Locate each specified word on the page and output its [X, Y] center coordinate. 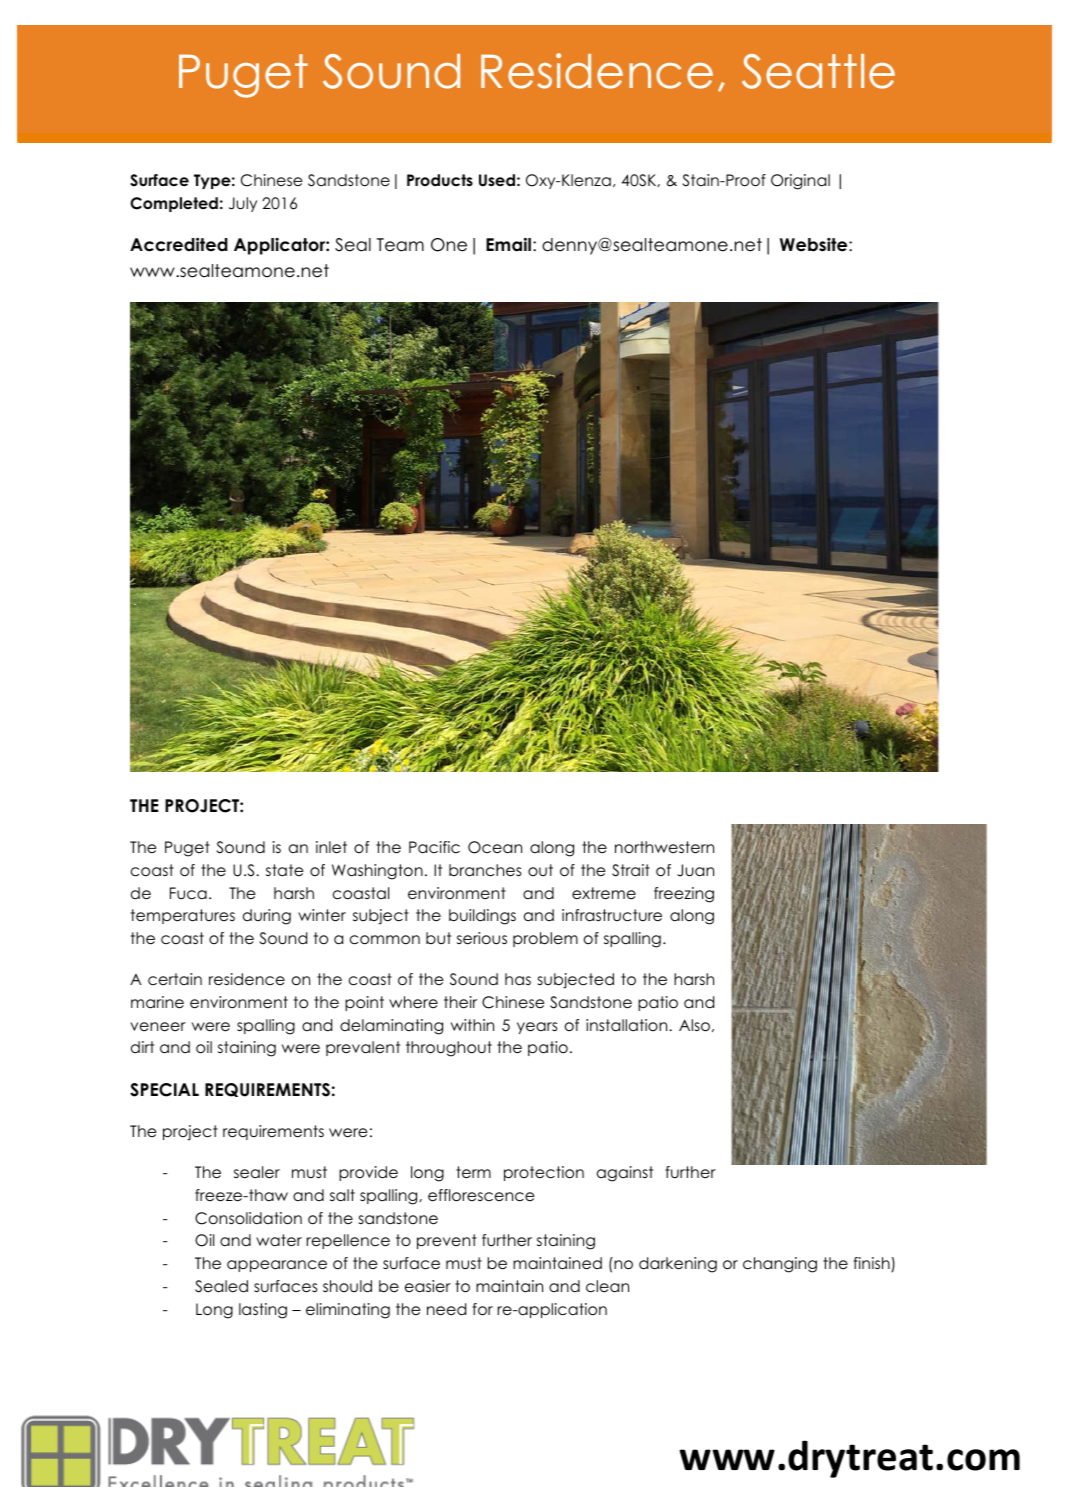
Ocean [495, 847]
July [243, 204]
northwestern [664, 847]
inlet [331, 847]
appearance [277, 1266]
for [483, 1309]
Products [440, 180]
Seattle [818, 71]
